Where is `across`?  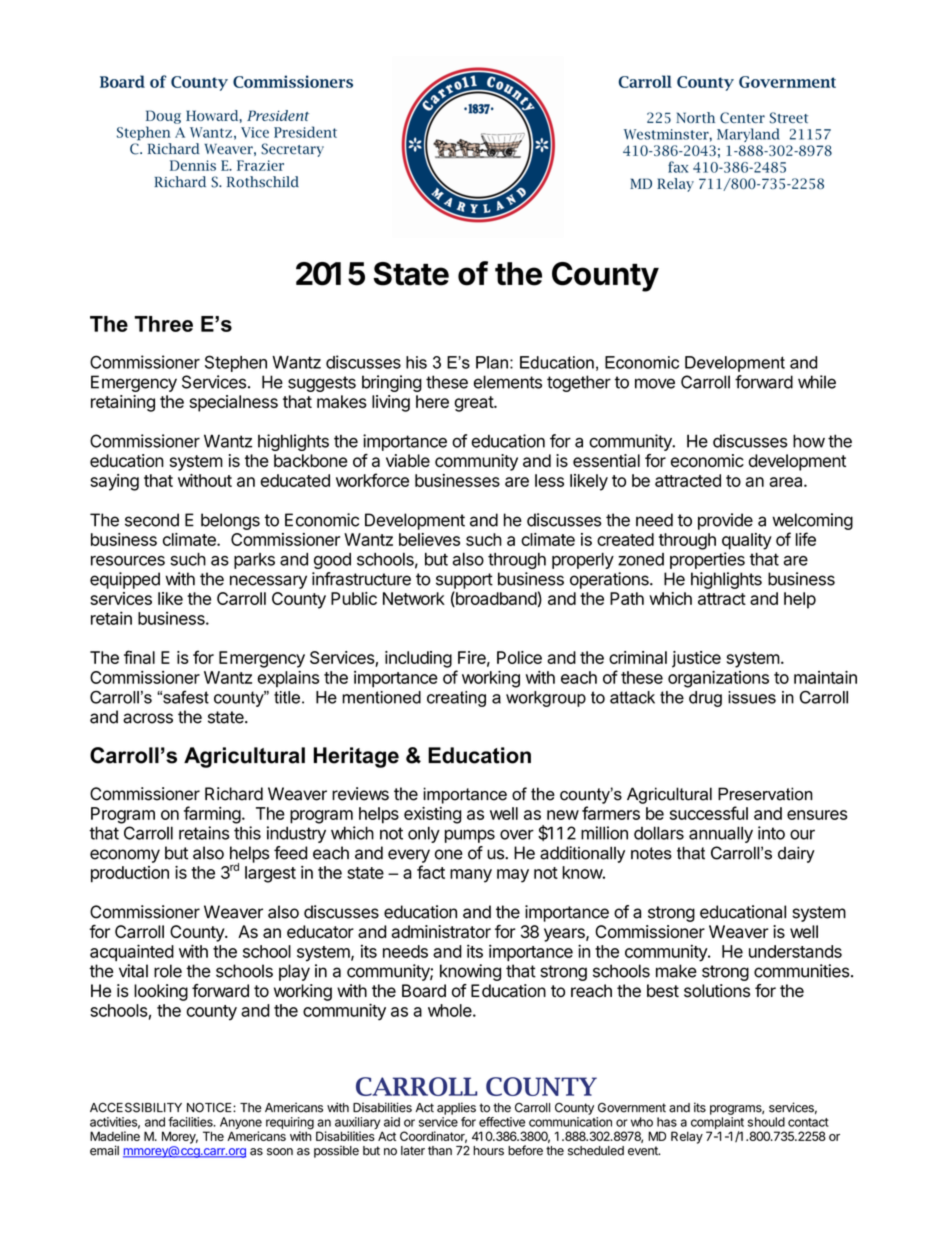 across is located at coordinates (148, 718).
